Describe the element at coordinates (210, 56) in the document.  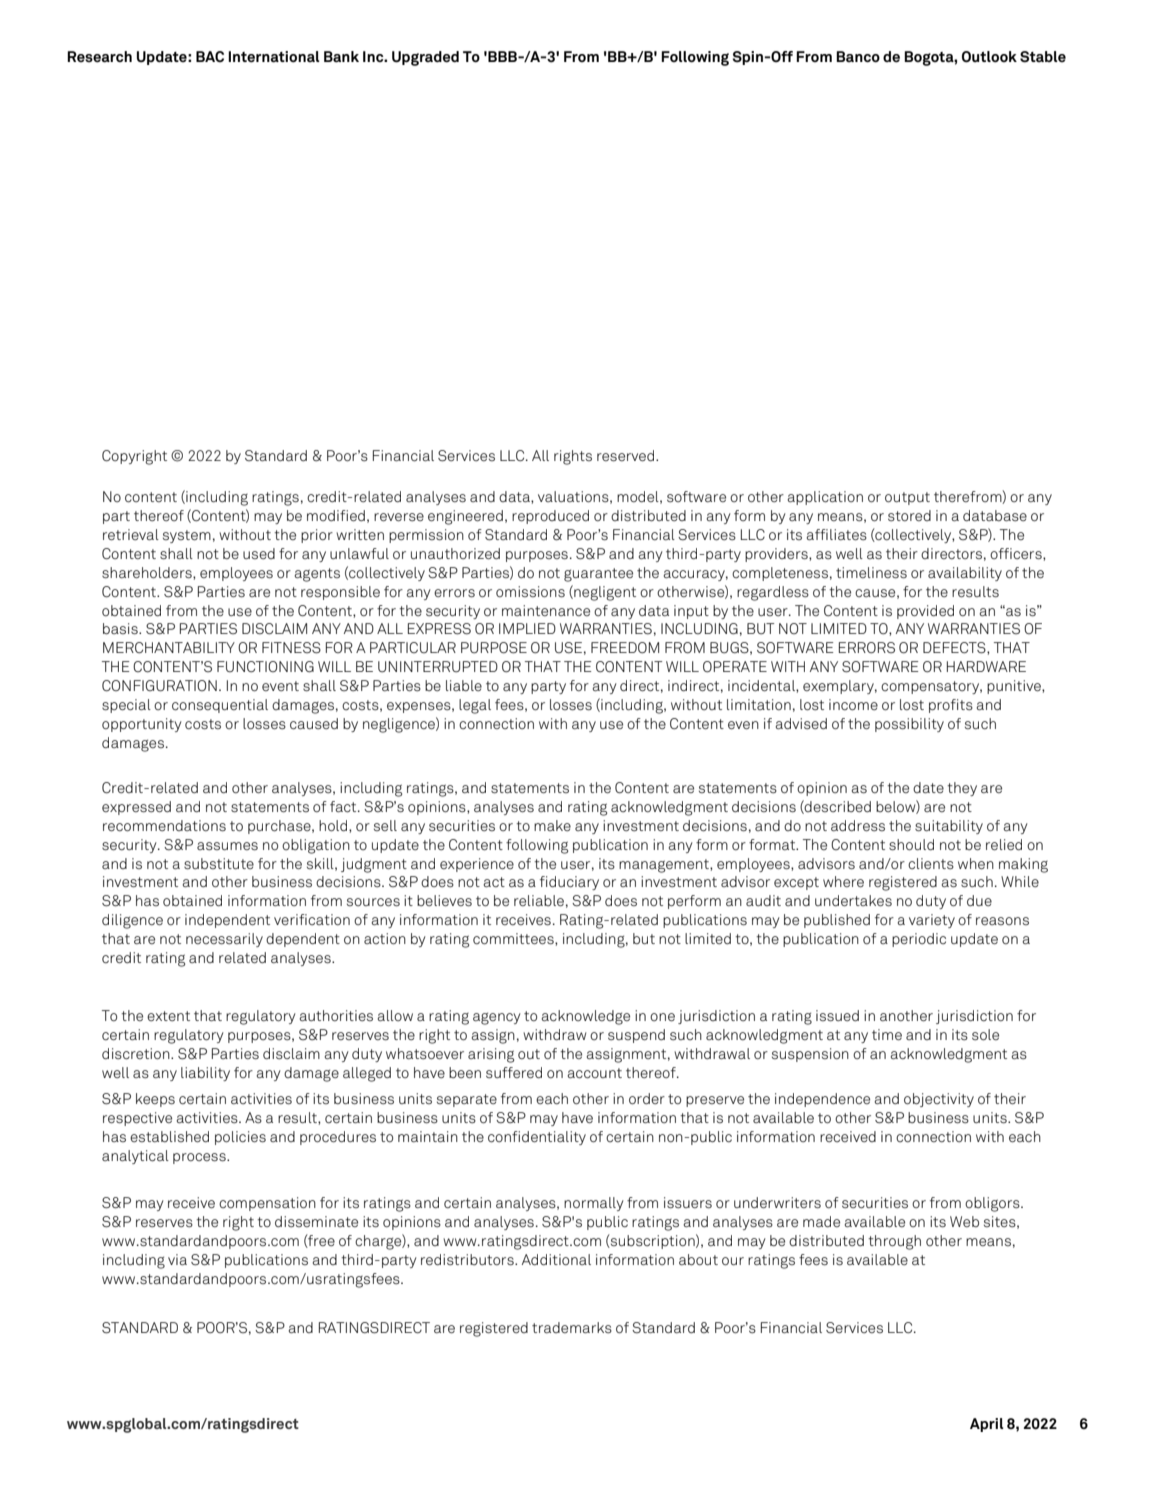
I see `BAC` at that location.
